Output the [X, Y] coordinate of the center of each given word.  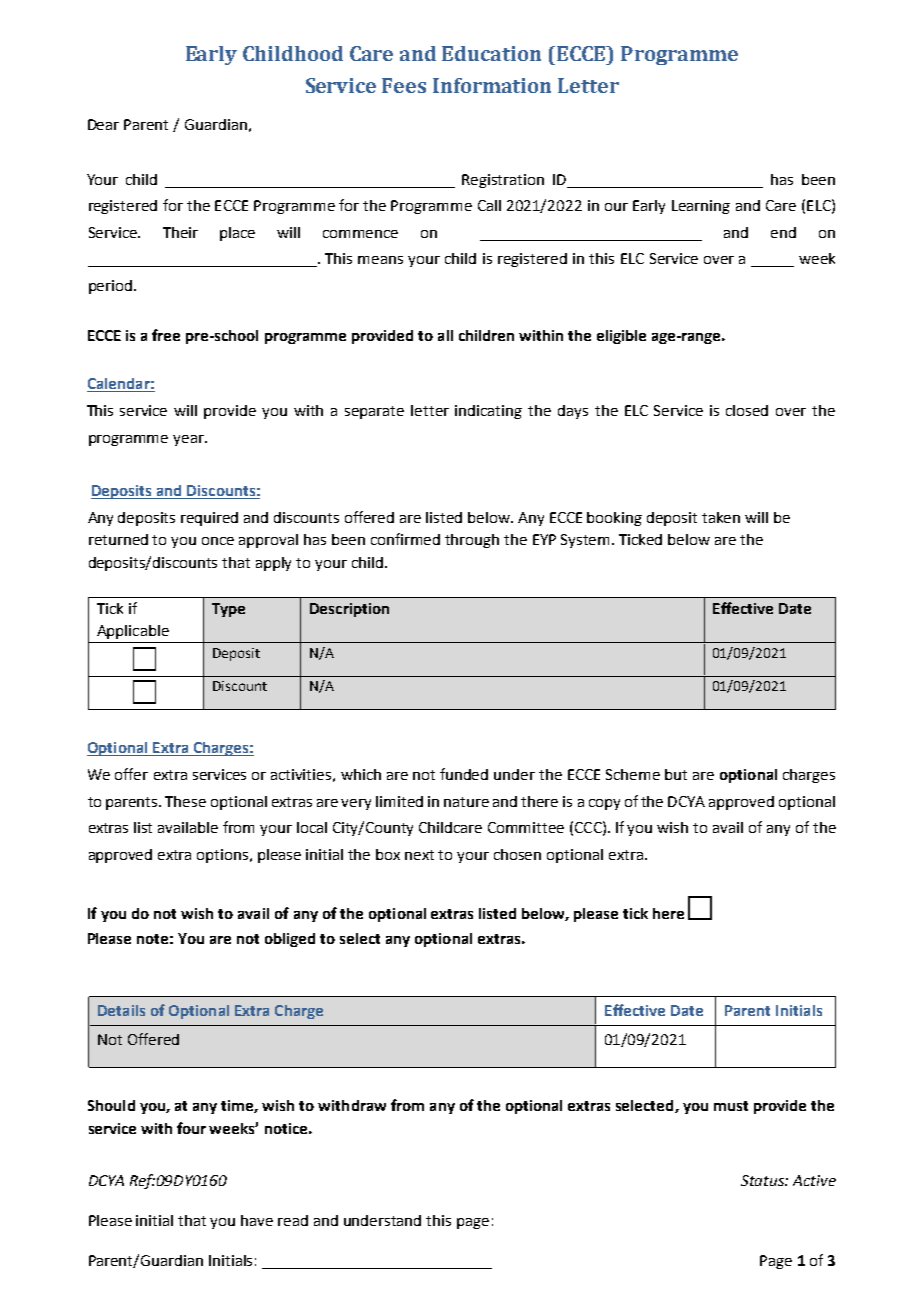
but [676, 774]
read [293, 1220]
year [189, 440]
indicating [488, 412]
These [185, 801]
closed [747, 410]
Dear [103, 124]
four [191, 1128]
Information [492, 85]
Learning [701, 207]
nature [466, 802]
